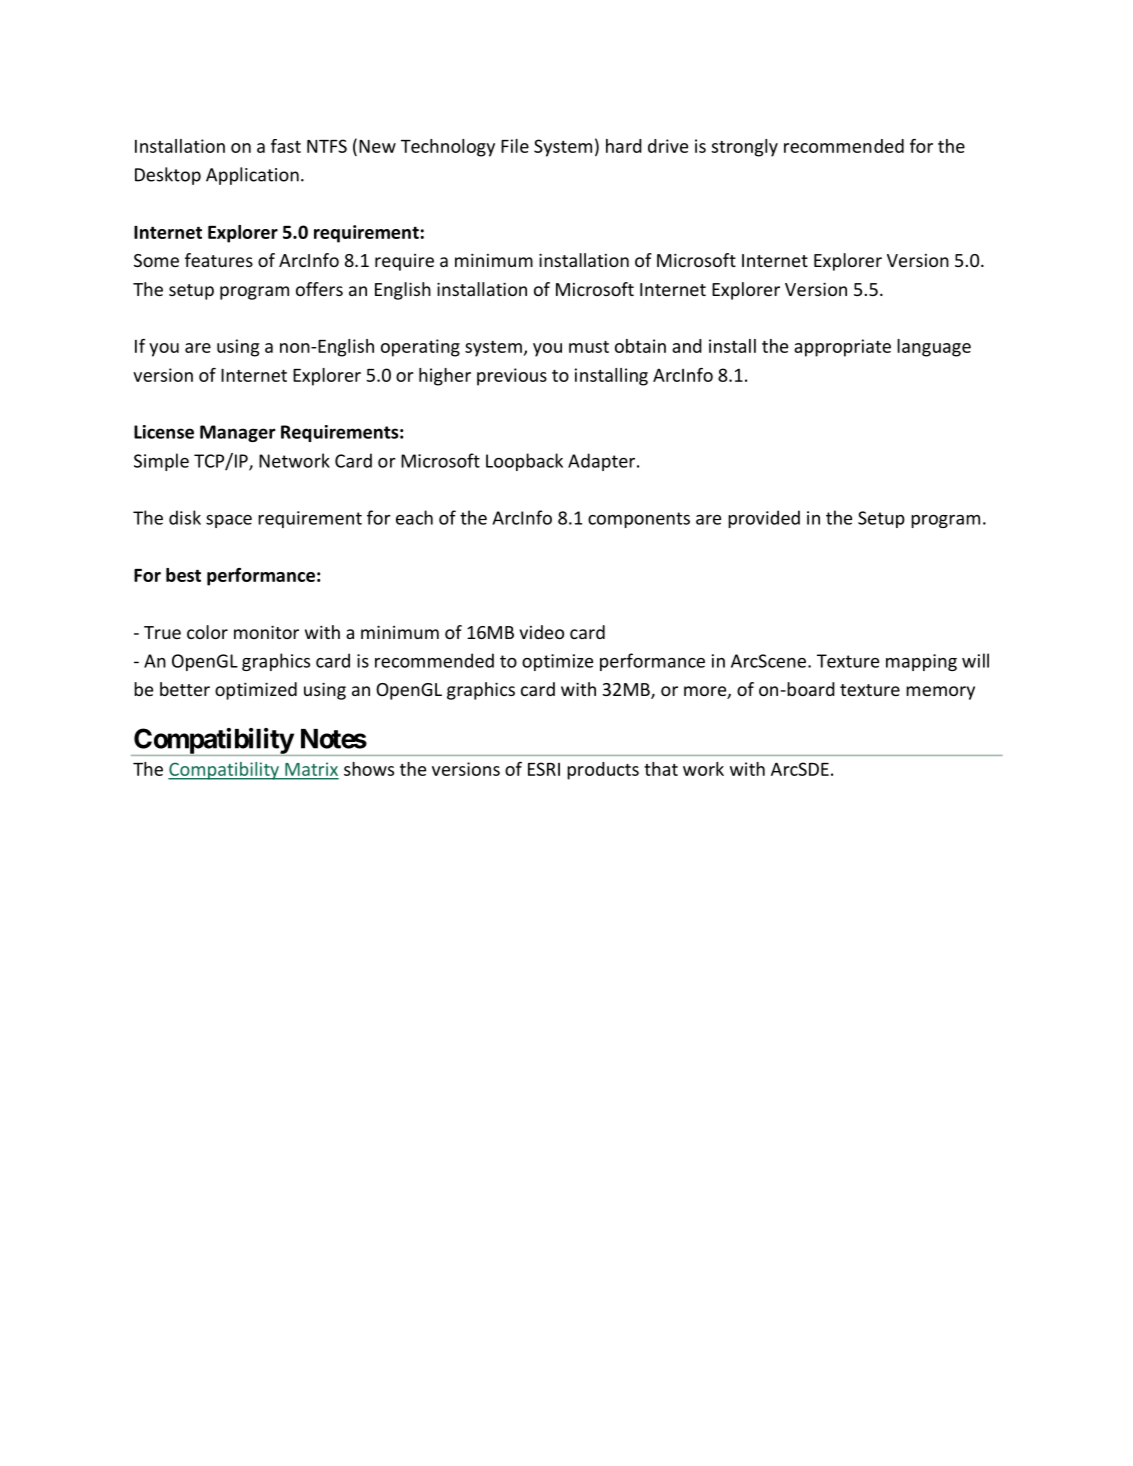  What do you see at coordinates (311, 770) in the screenshot?
I see `Matrix` at bounding box center [311, 770].
